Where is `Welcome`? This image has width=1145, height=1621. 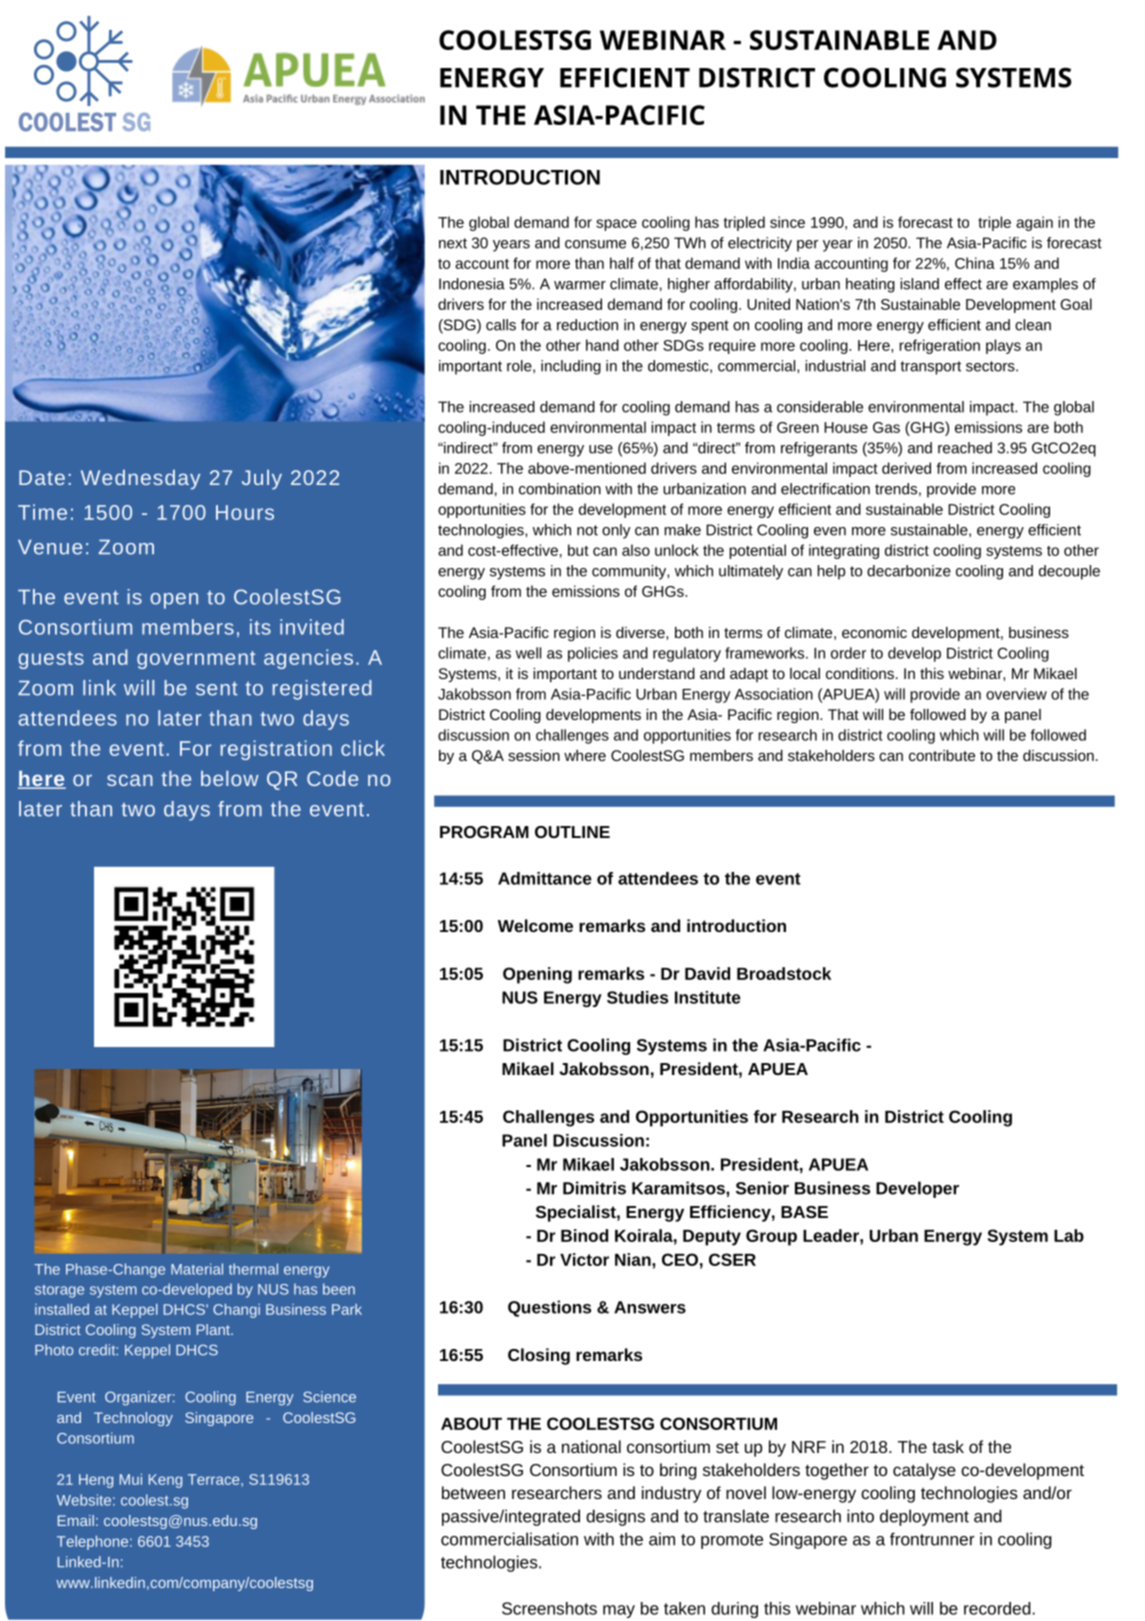
Welcome is located at coordinates (535, 925).
